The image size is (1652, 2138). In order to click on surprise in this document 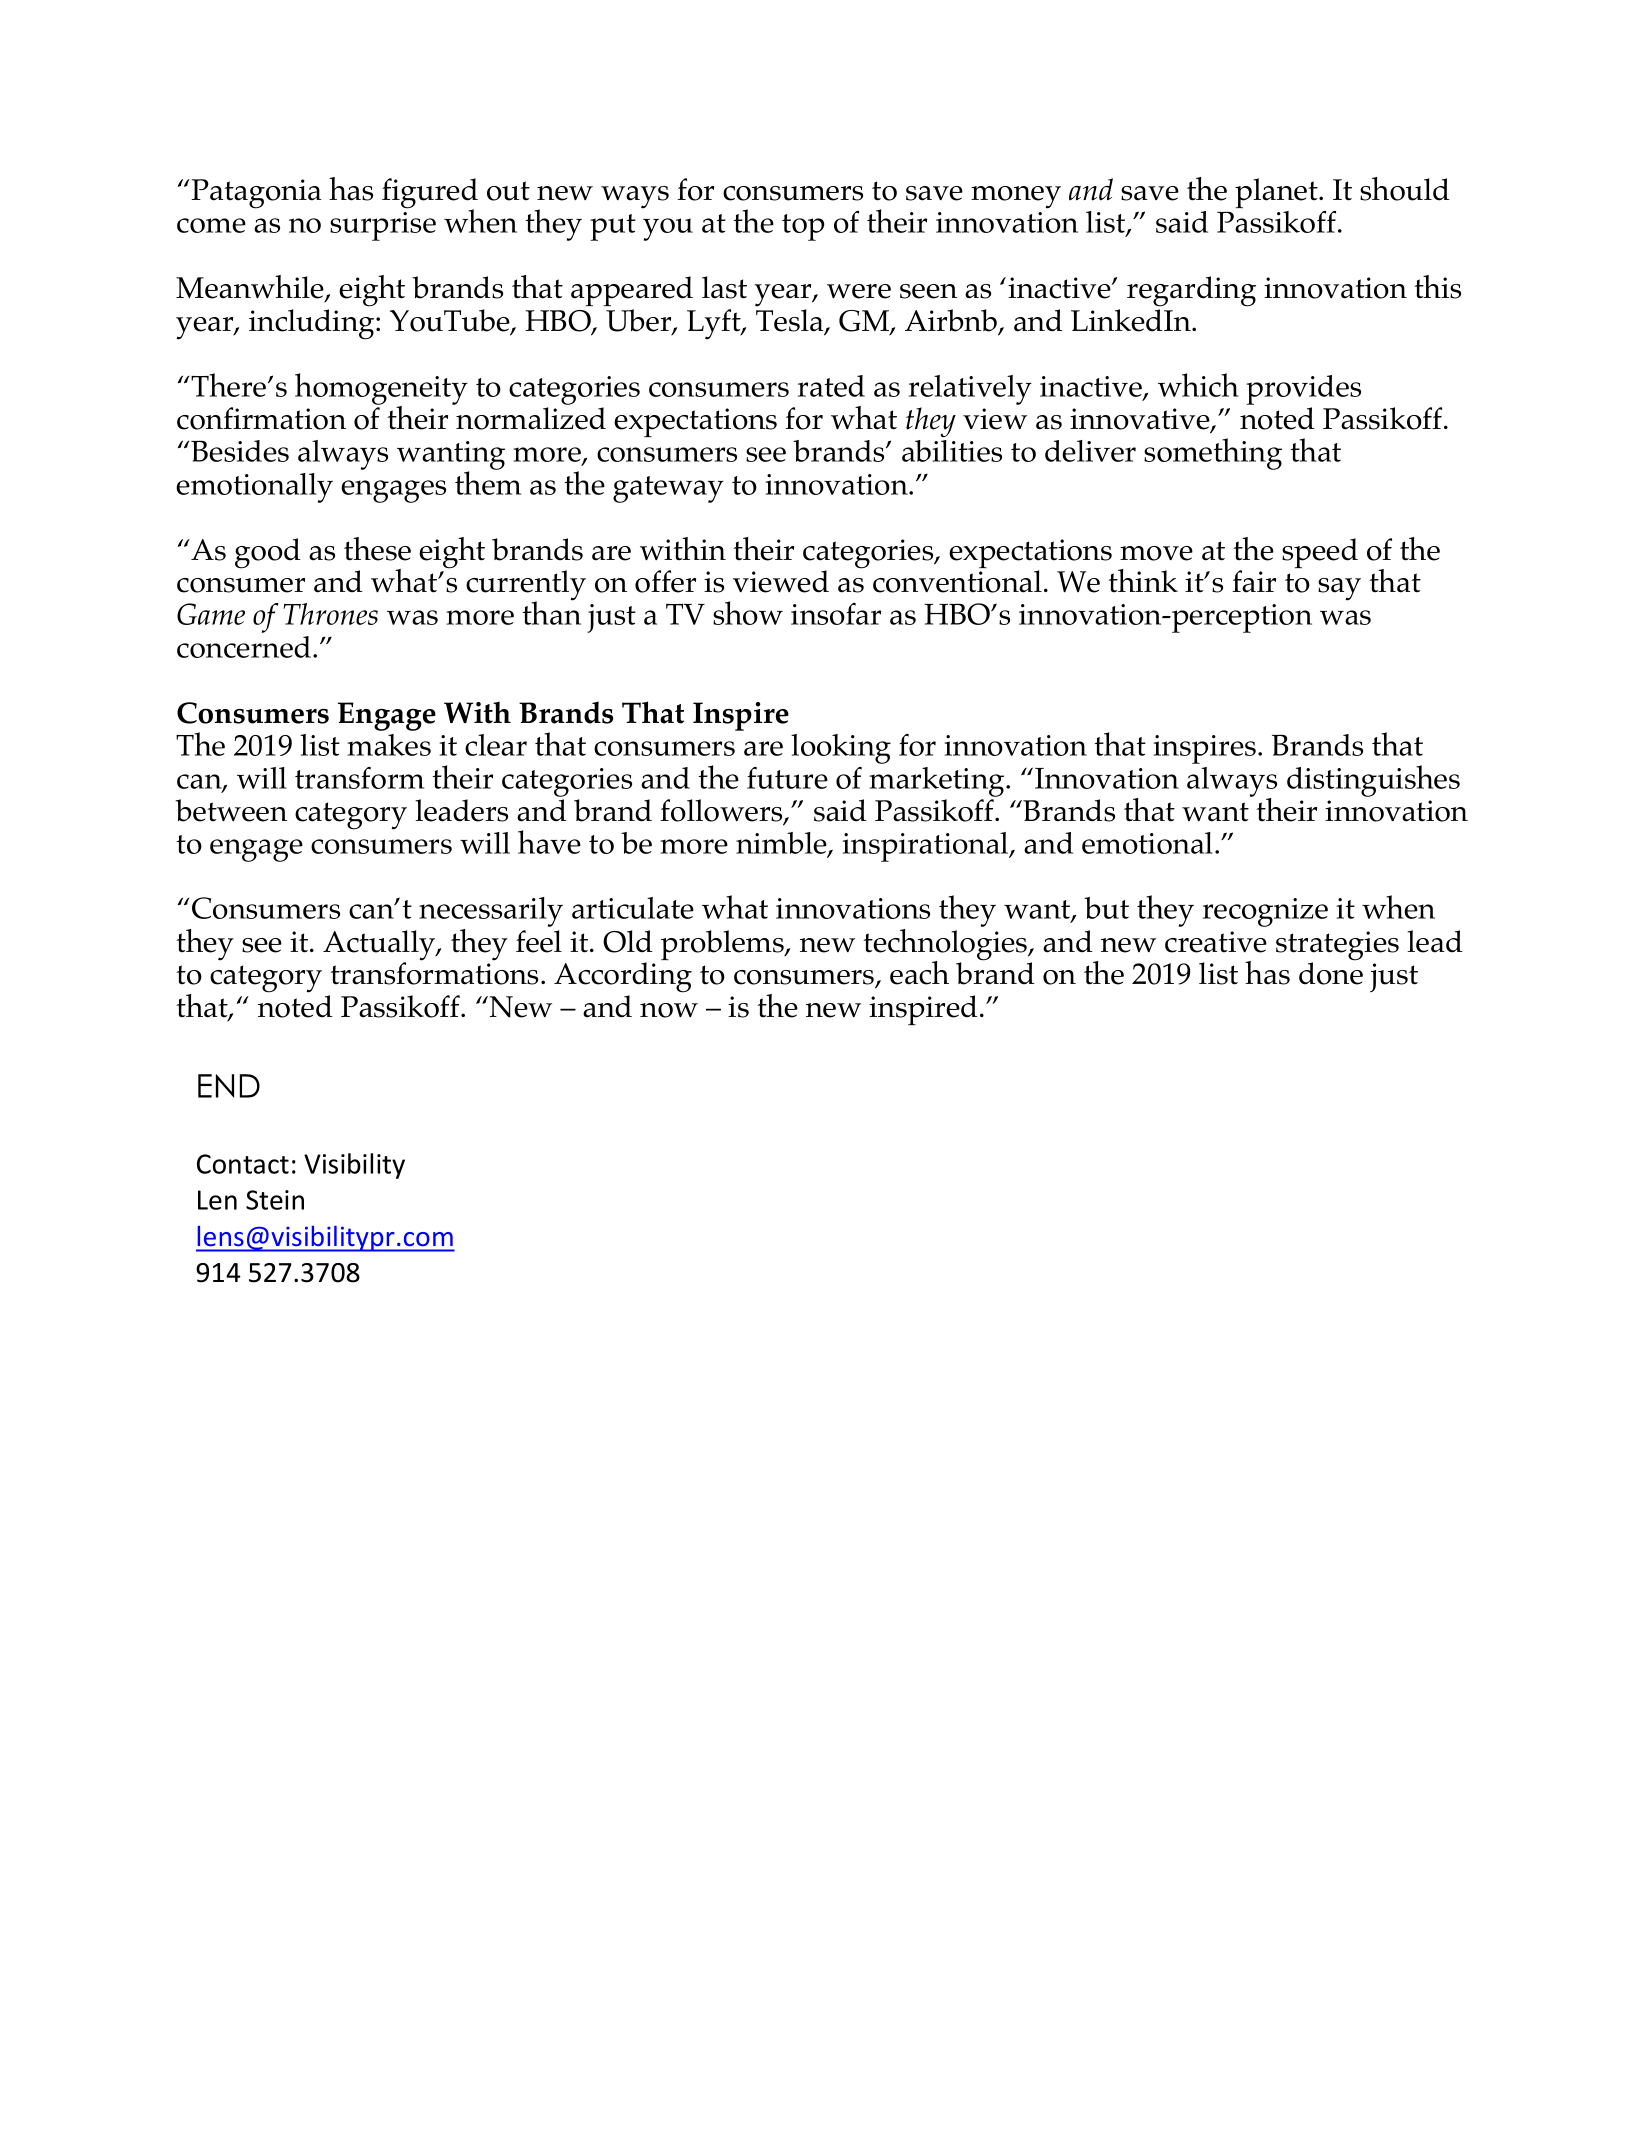, I will do `click(383, 226)`.
